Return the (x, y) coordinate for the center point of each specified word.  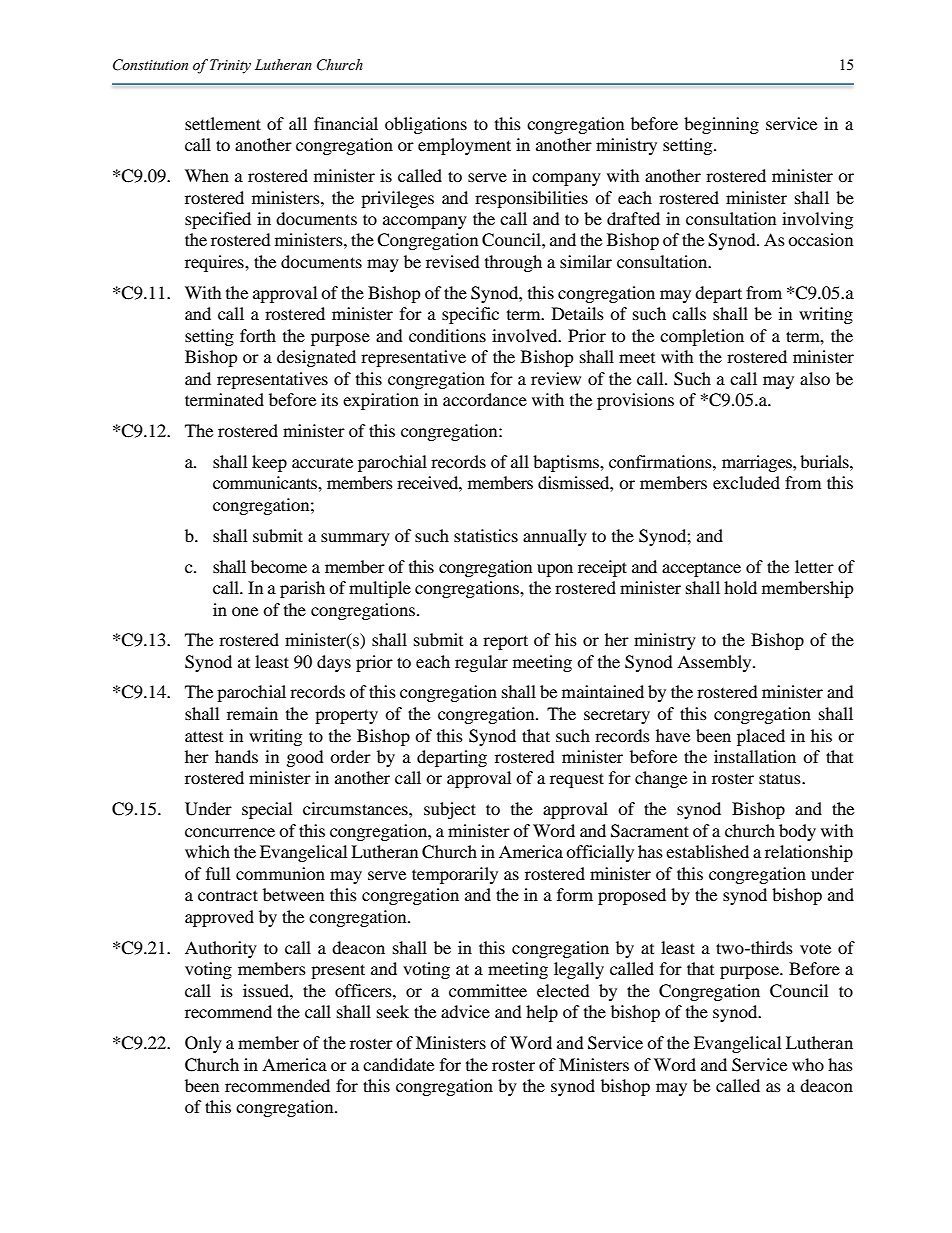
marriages (758, 463)
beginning (721, 125)
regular (481, 663)
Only (203, 1044)
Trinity (230, 66)
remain (252, 713)
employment (464, 146)
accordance (485, 399)
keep (269, 463)
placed (761, 737)
